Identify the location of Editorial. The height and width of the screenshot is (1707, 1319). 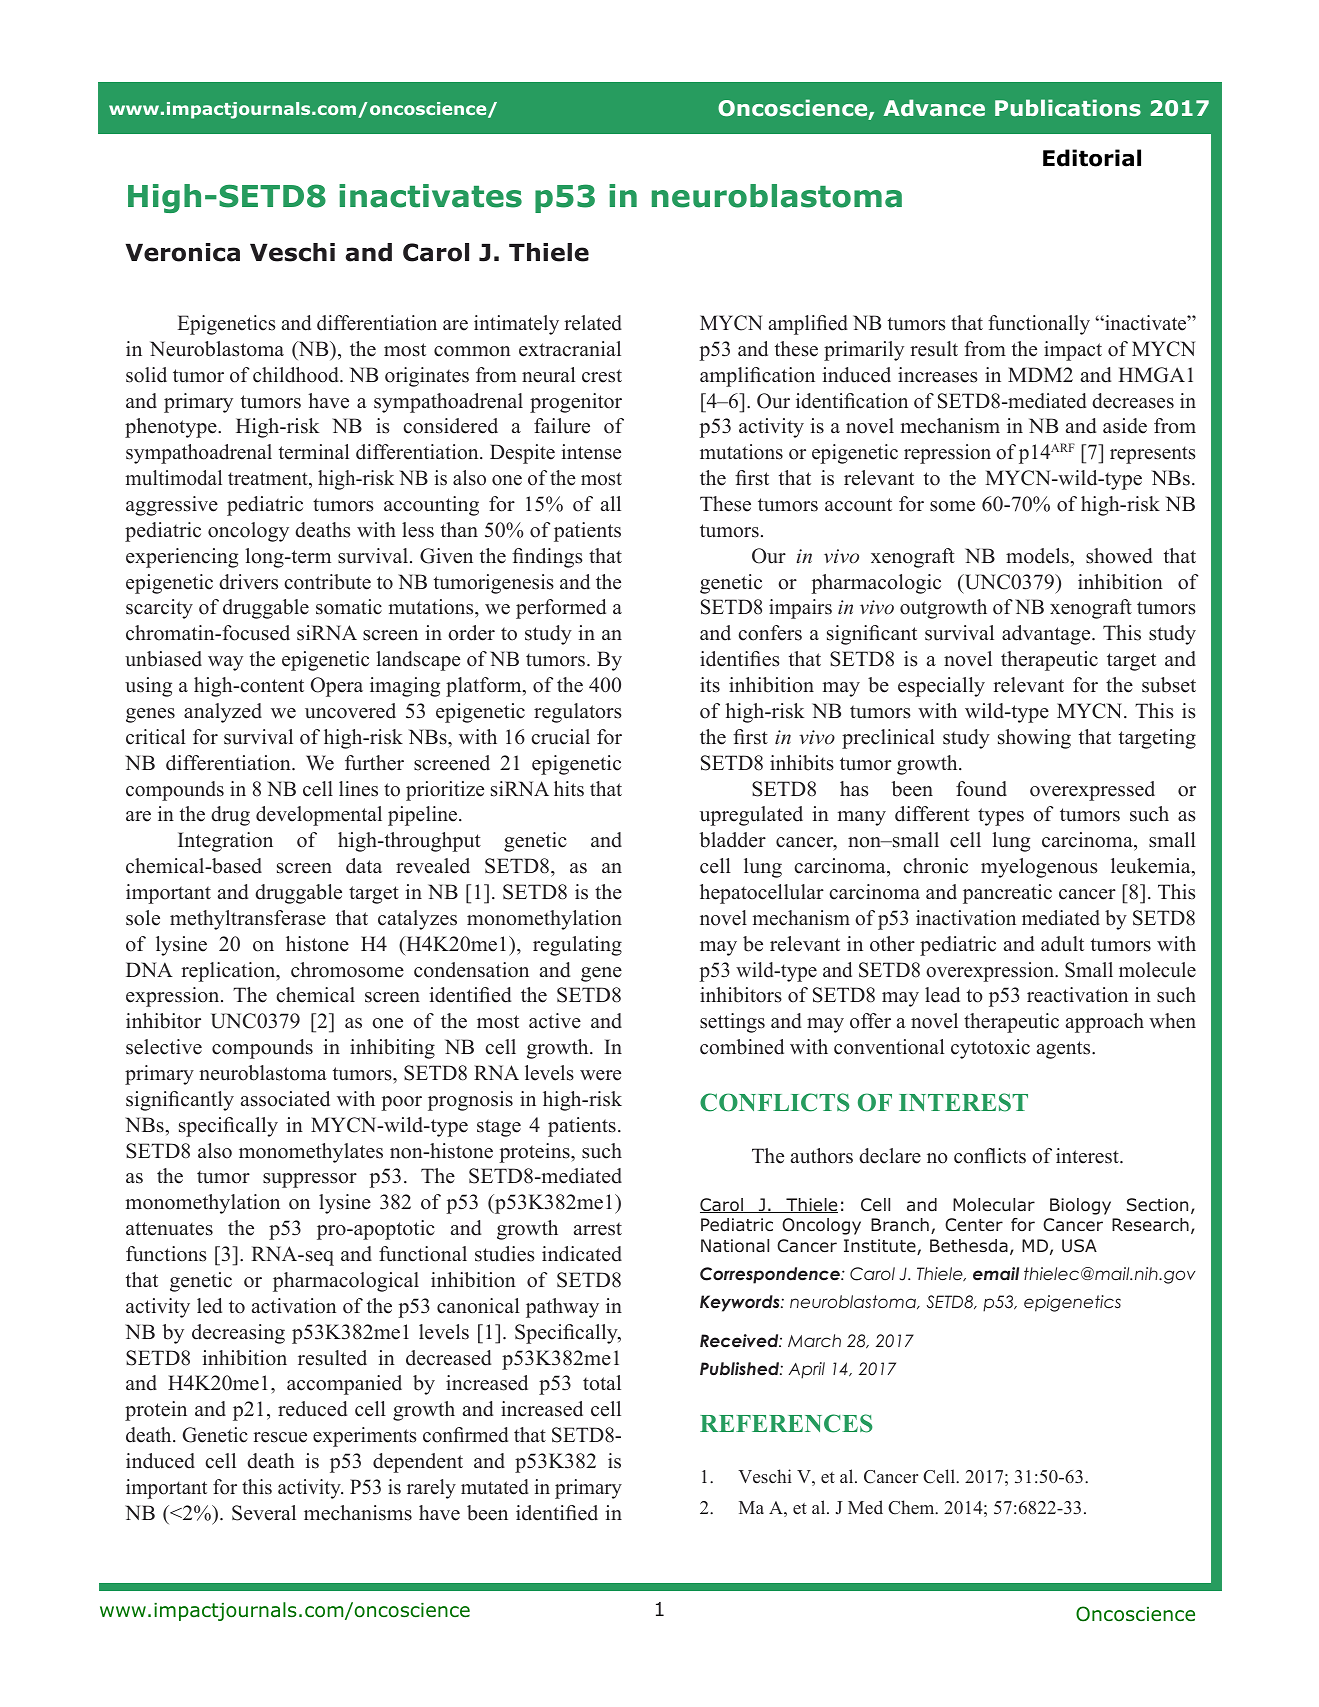
(1092, 158).
